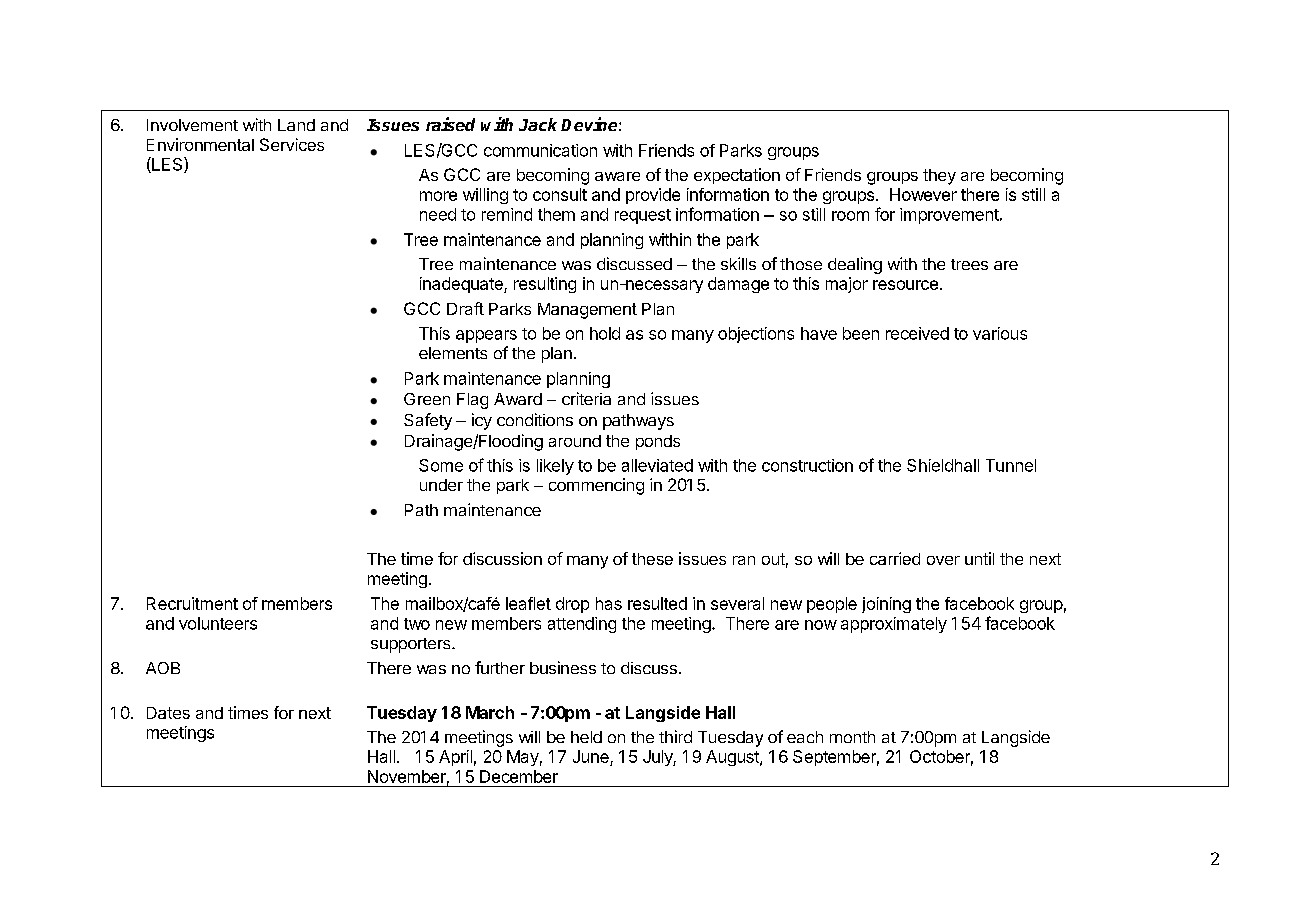  Describe the element at coordinates (905, 285) in the page. I see `resource` at that location.
